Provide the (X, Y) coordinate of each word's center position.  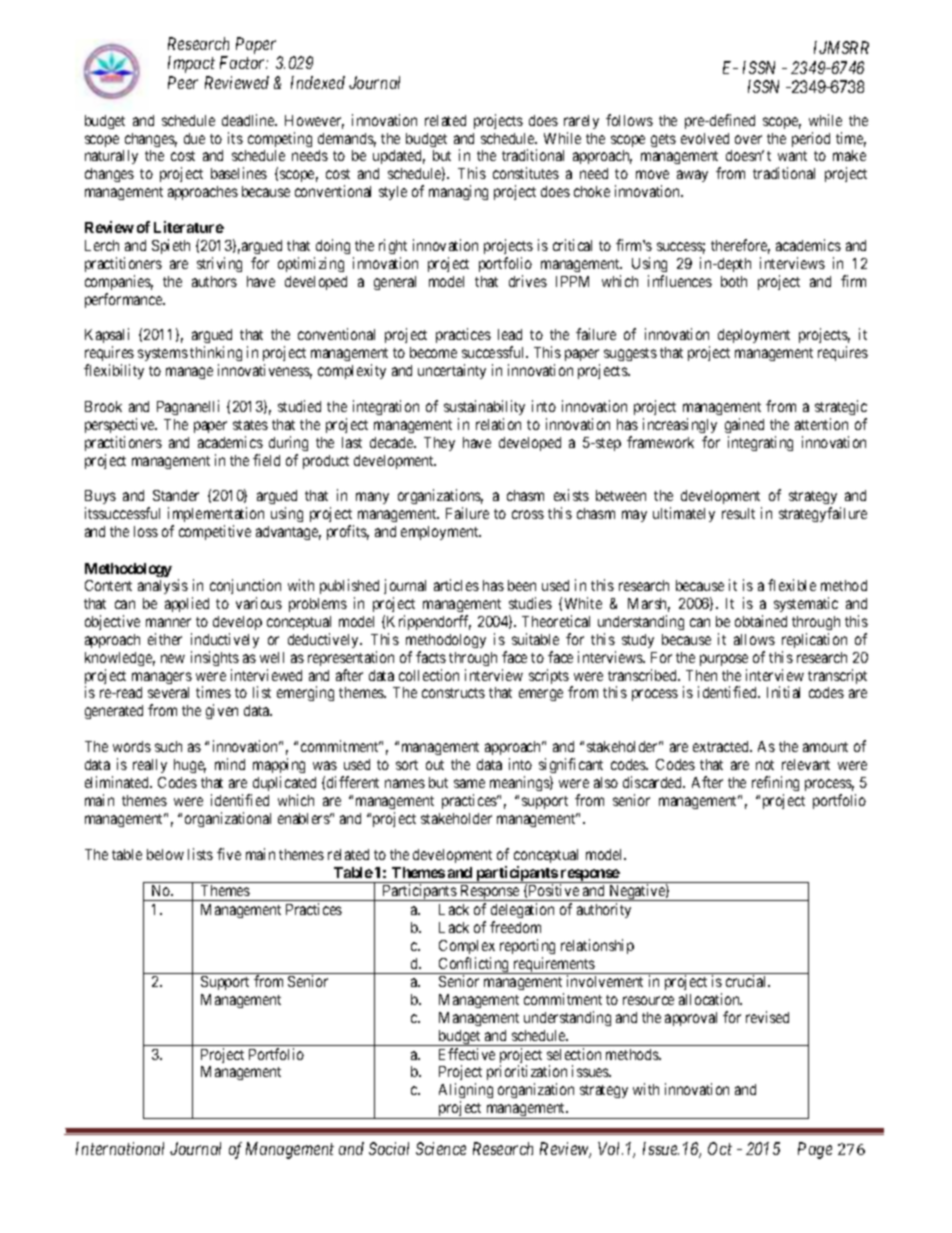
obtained (761, 621)
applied (187, 604)
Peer (183, 82)
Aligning (466, 1092)
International (120, 1148)
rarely (581, 122)
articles (456, 585)
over (748, 139)
